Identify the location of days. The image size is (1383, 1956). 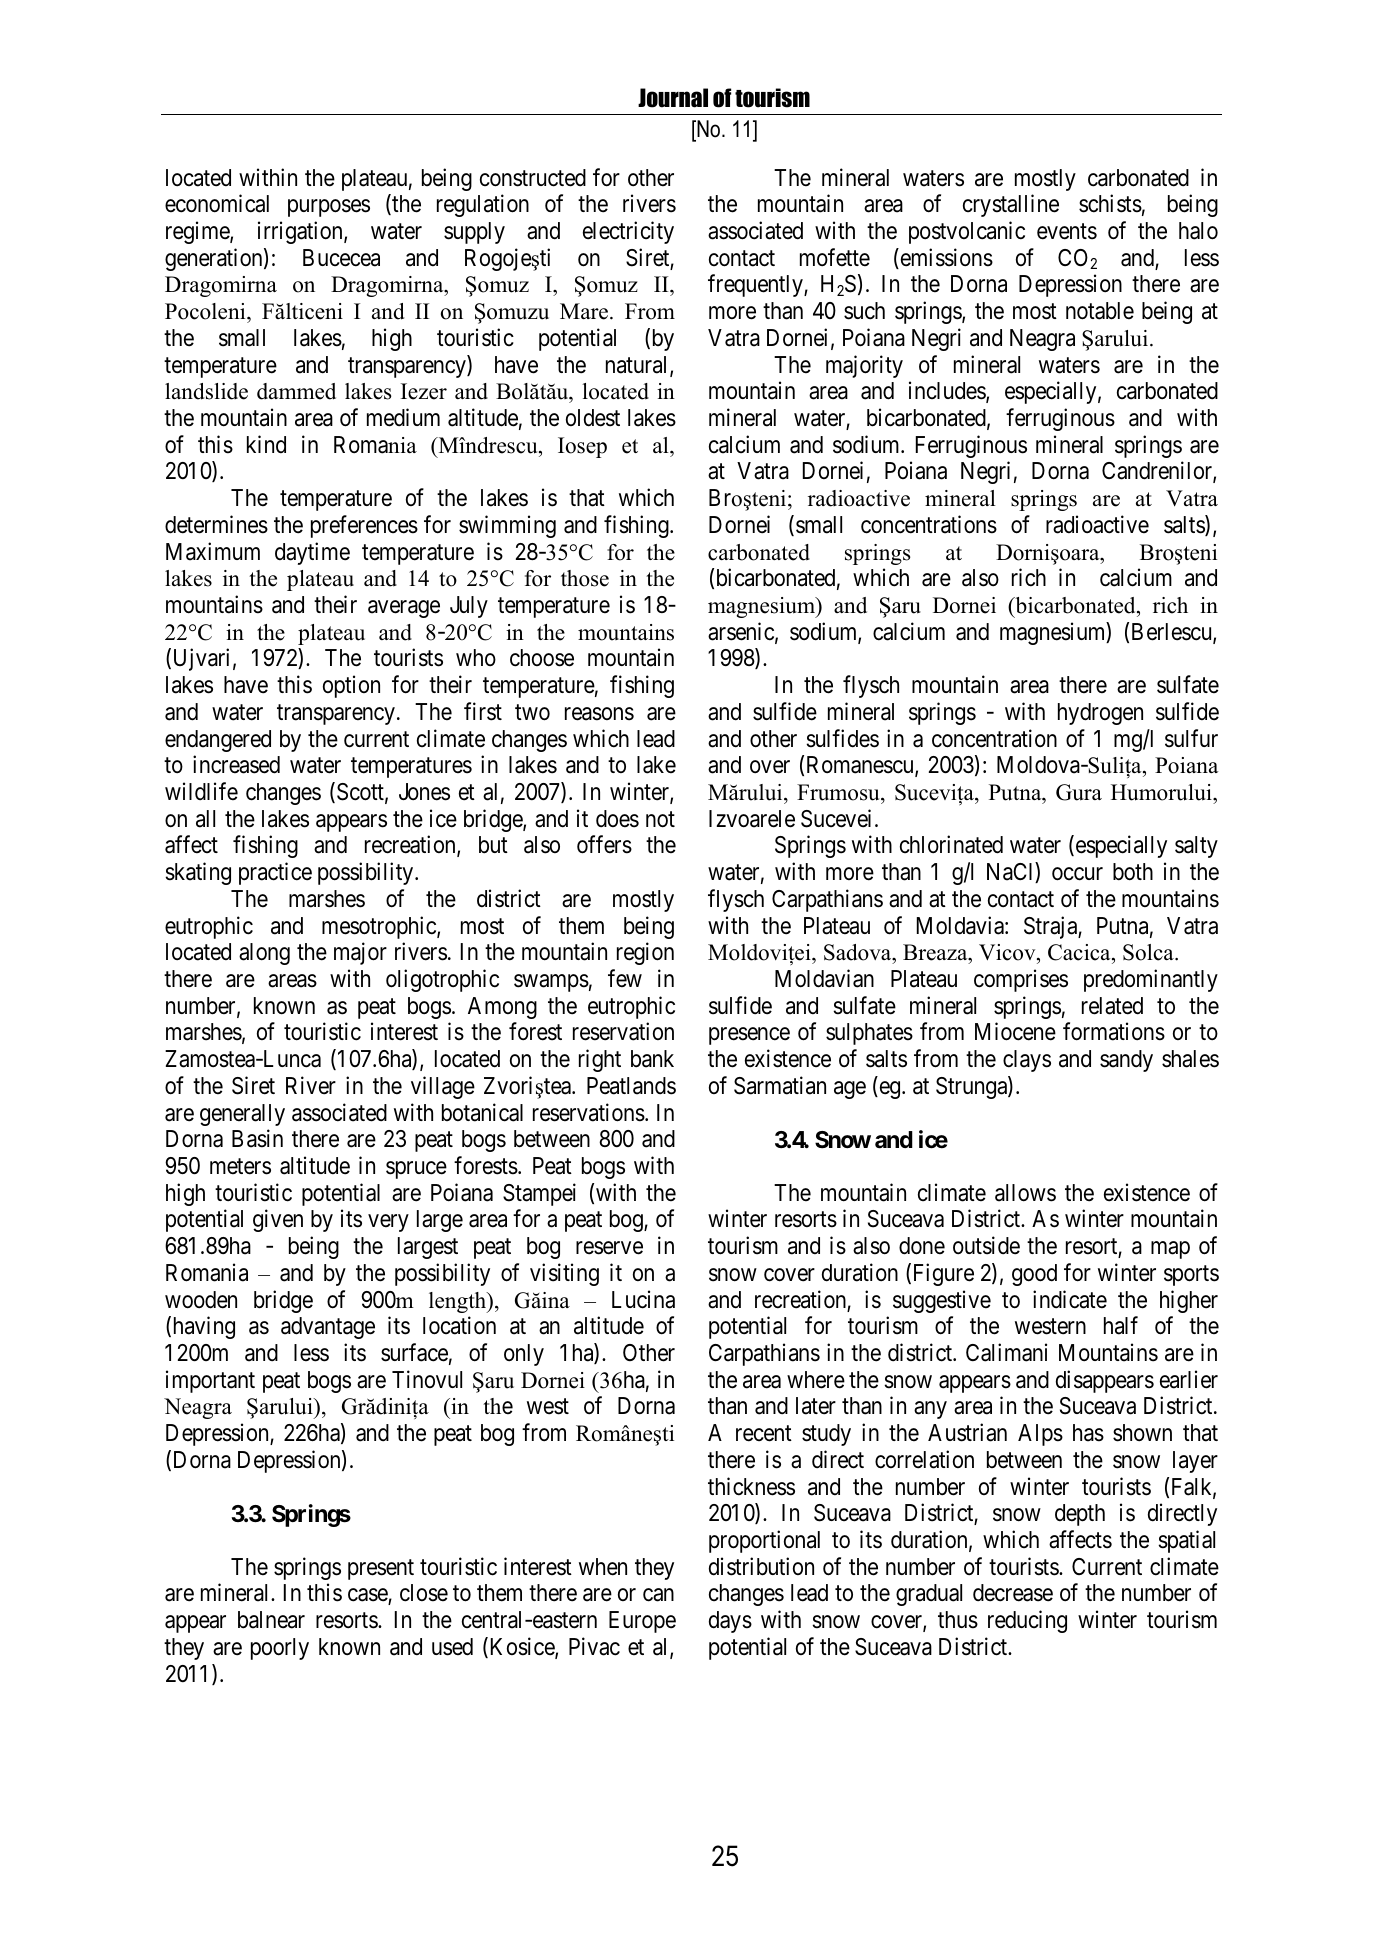
(730, 1622).
